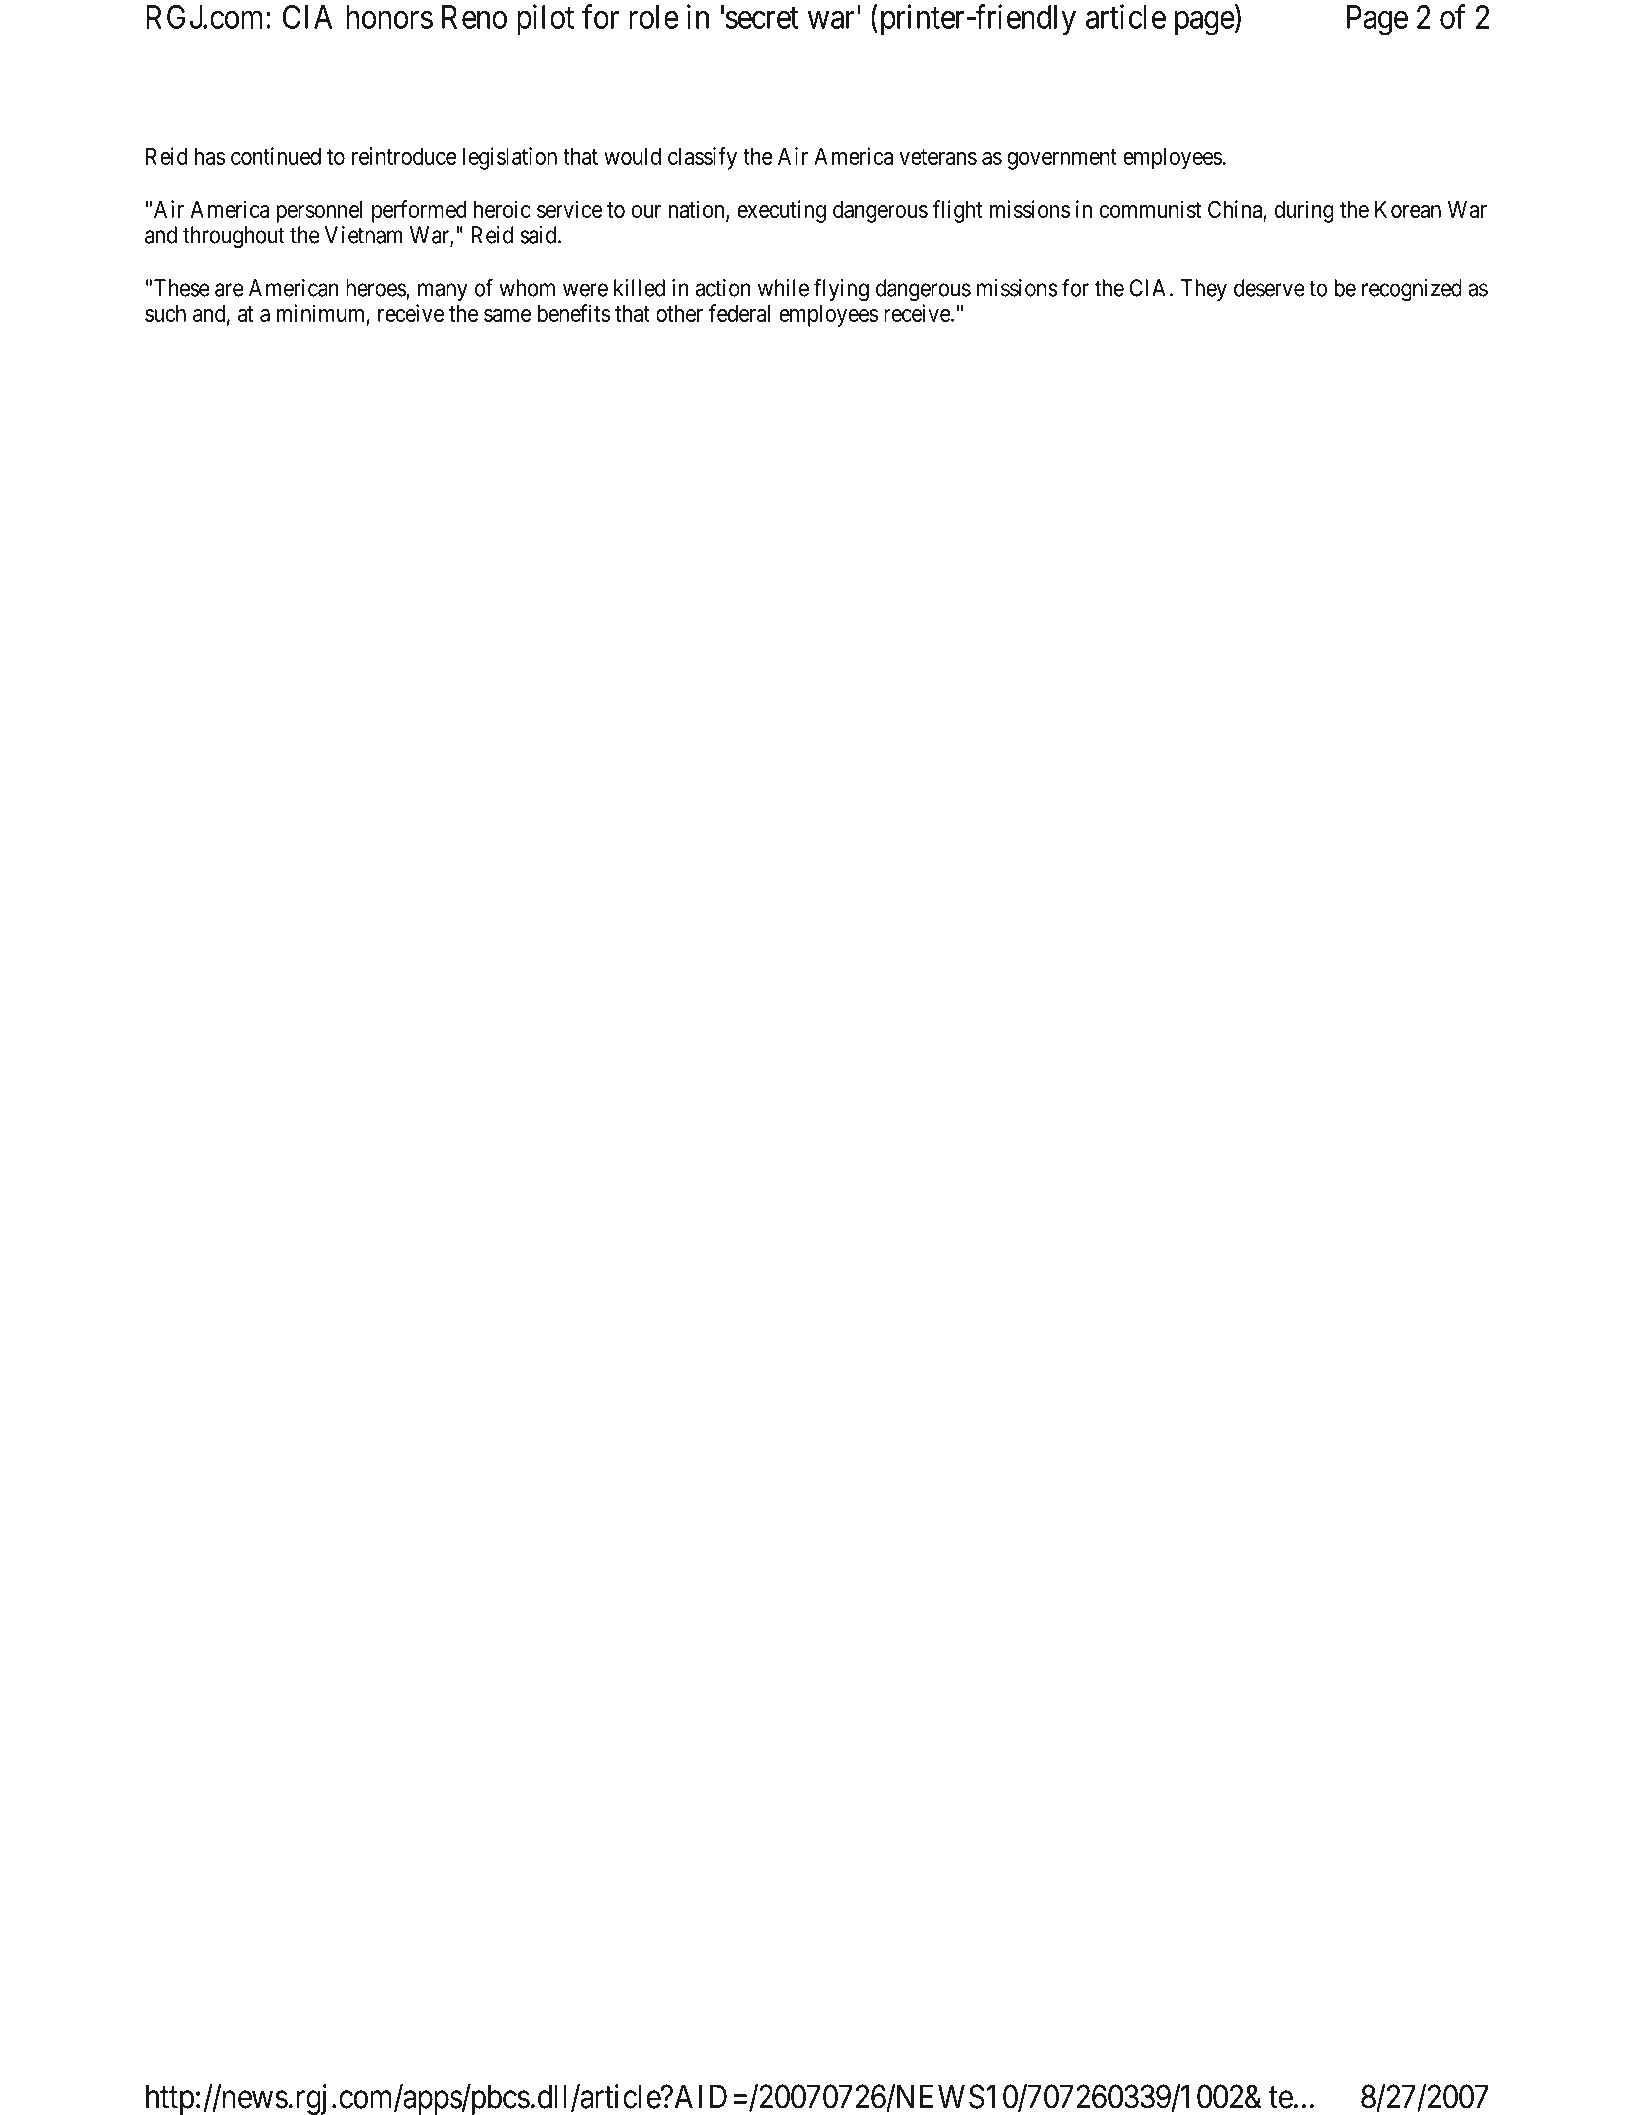  Describe the element at coordinates (781, 211) in the image. I see `executing` at that location.
